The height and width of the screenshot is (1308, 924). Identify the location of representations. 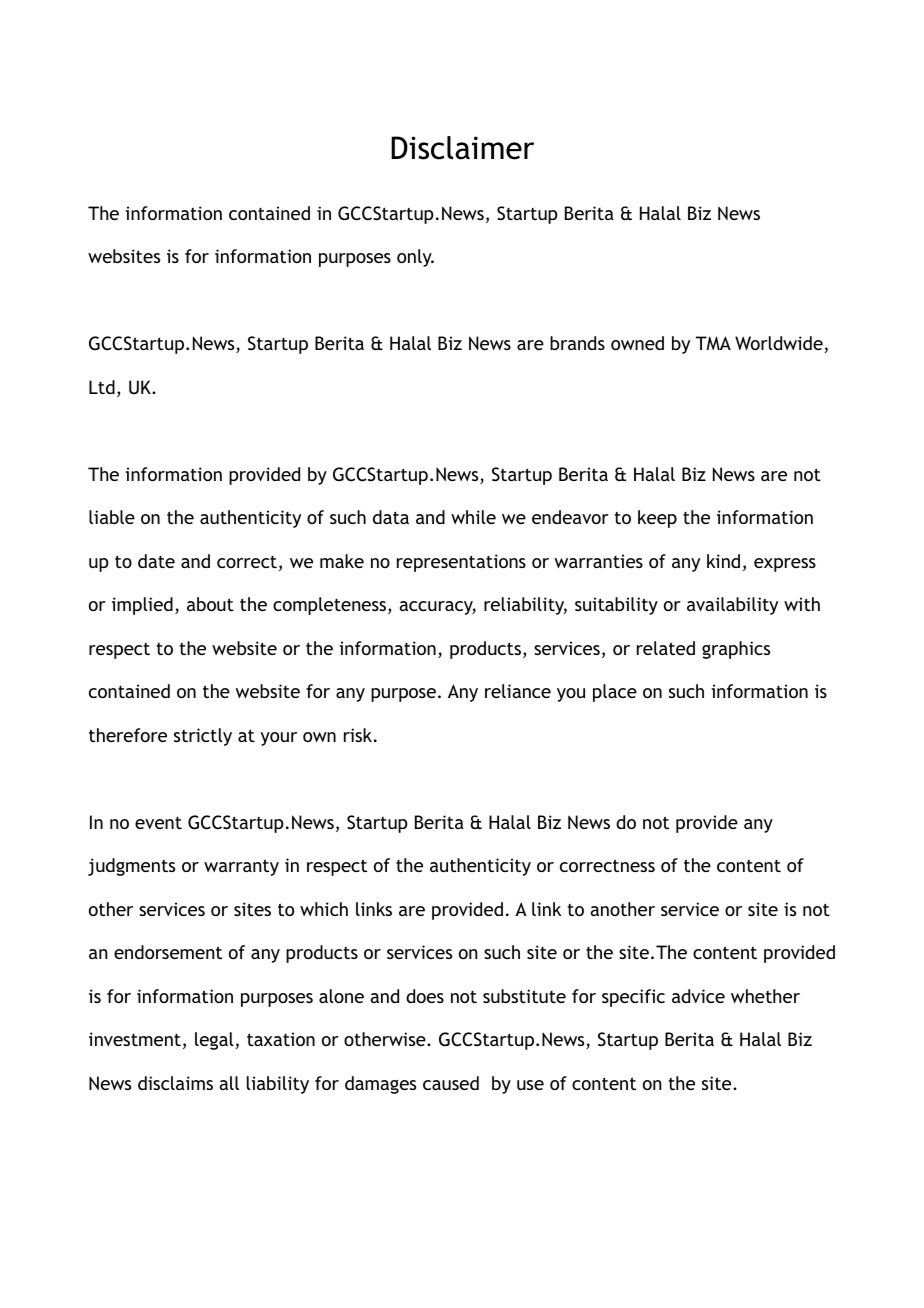
(461, 563).
